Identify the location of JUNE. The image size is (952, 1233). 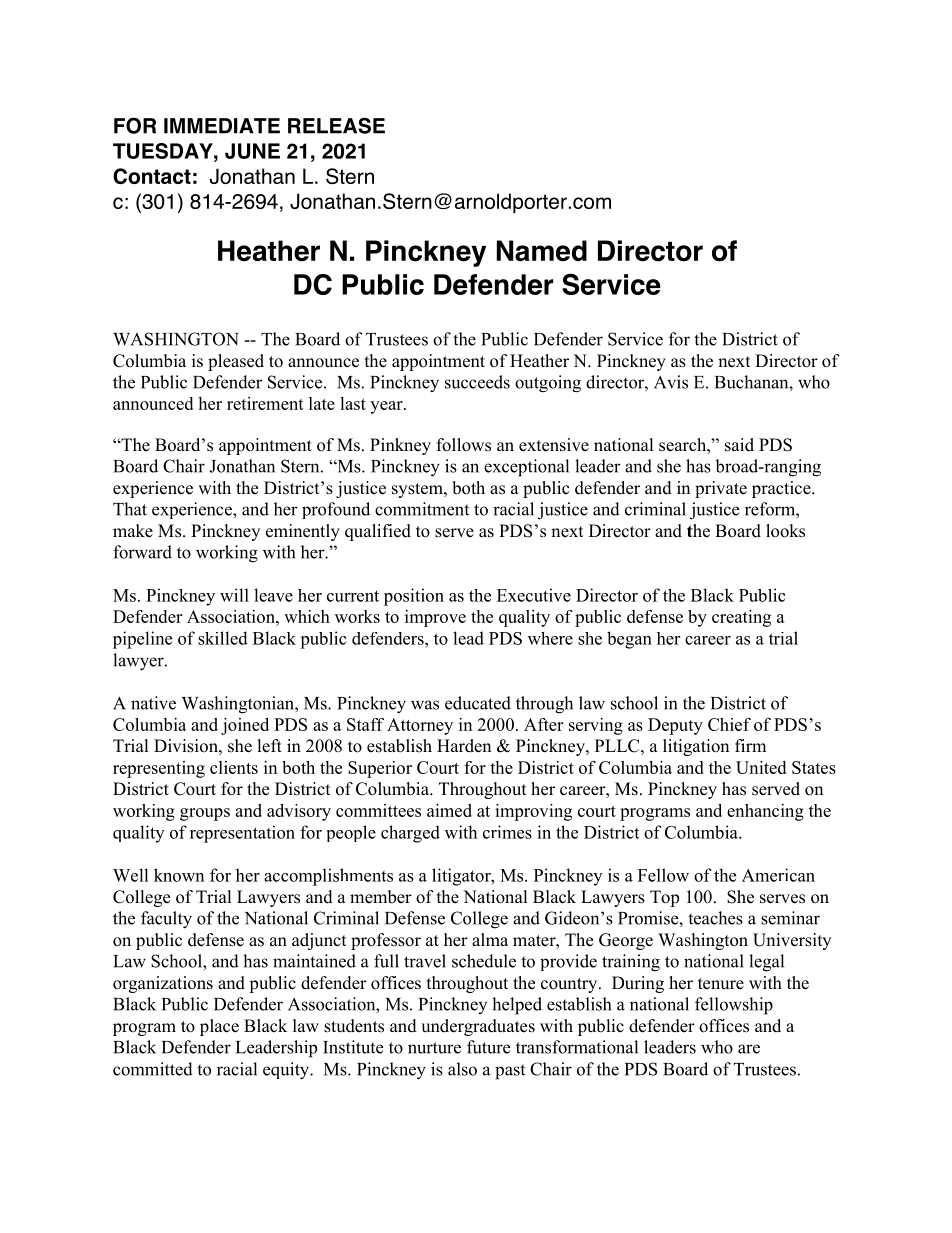
(252, 151).
